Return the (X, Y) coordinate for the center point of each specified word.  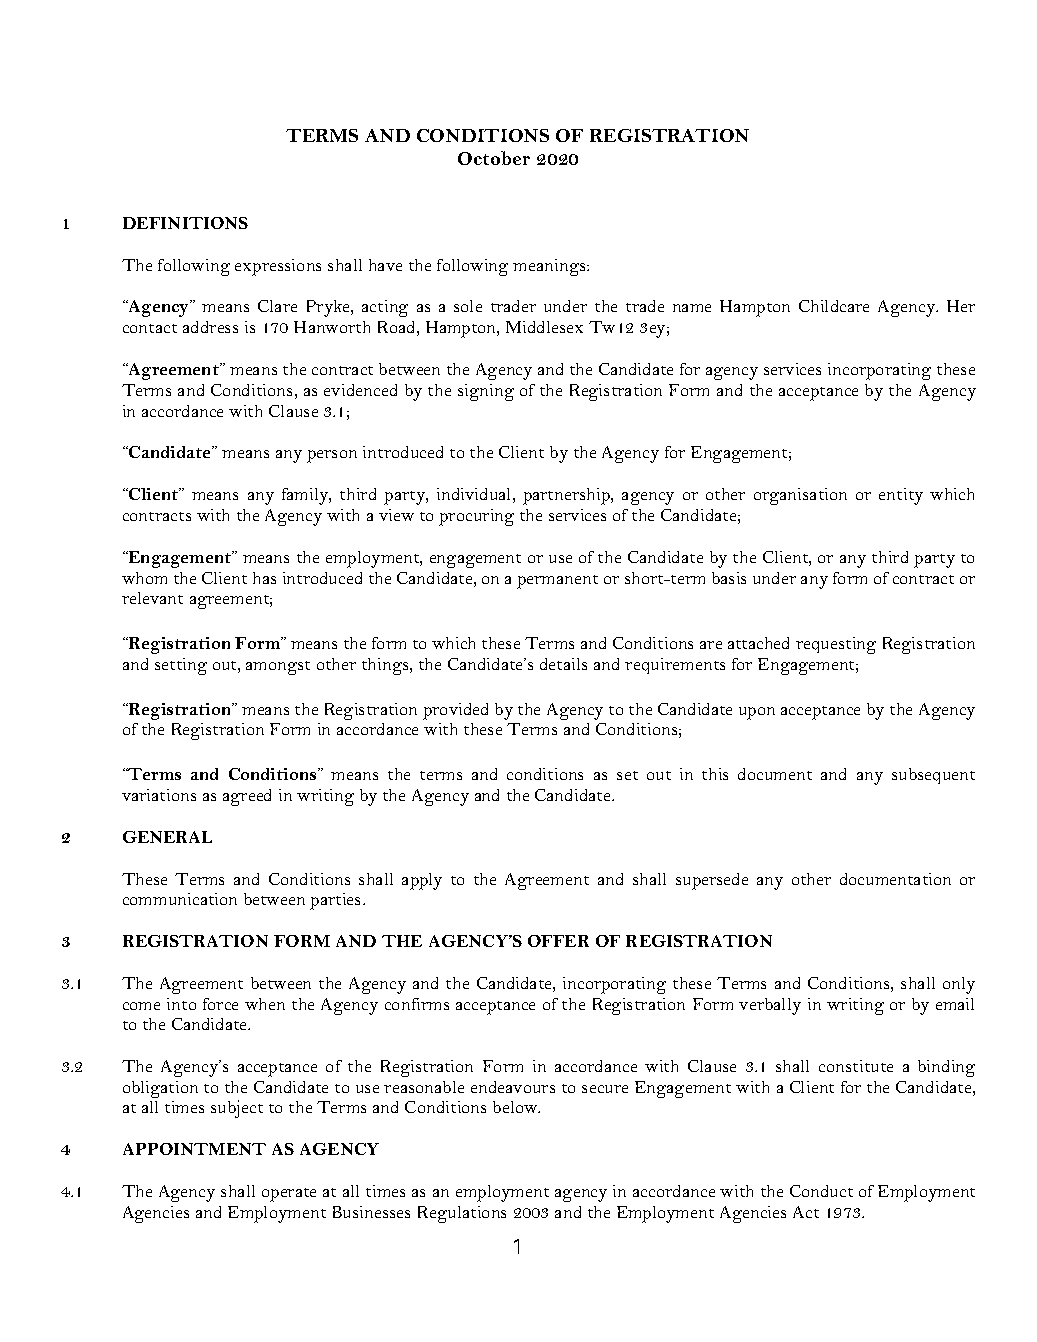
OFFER (558, 941)
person (332, 456)
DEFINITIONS (185, 223)
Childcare (834, 306)
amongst (278, 668)
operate (289, 1195)
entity (901, 496)
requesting (836, 645)
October (494, 158)
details (563, 664)
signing (486, 392)
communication (180, 899)
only (959, 985)
